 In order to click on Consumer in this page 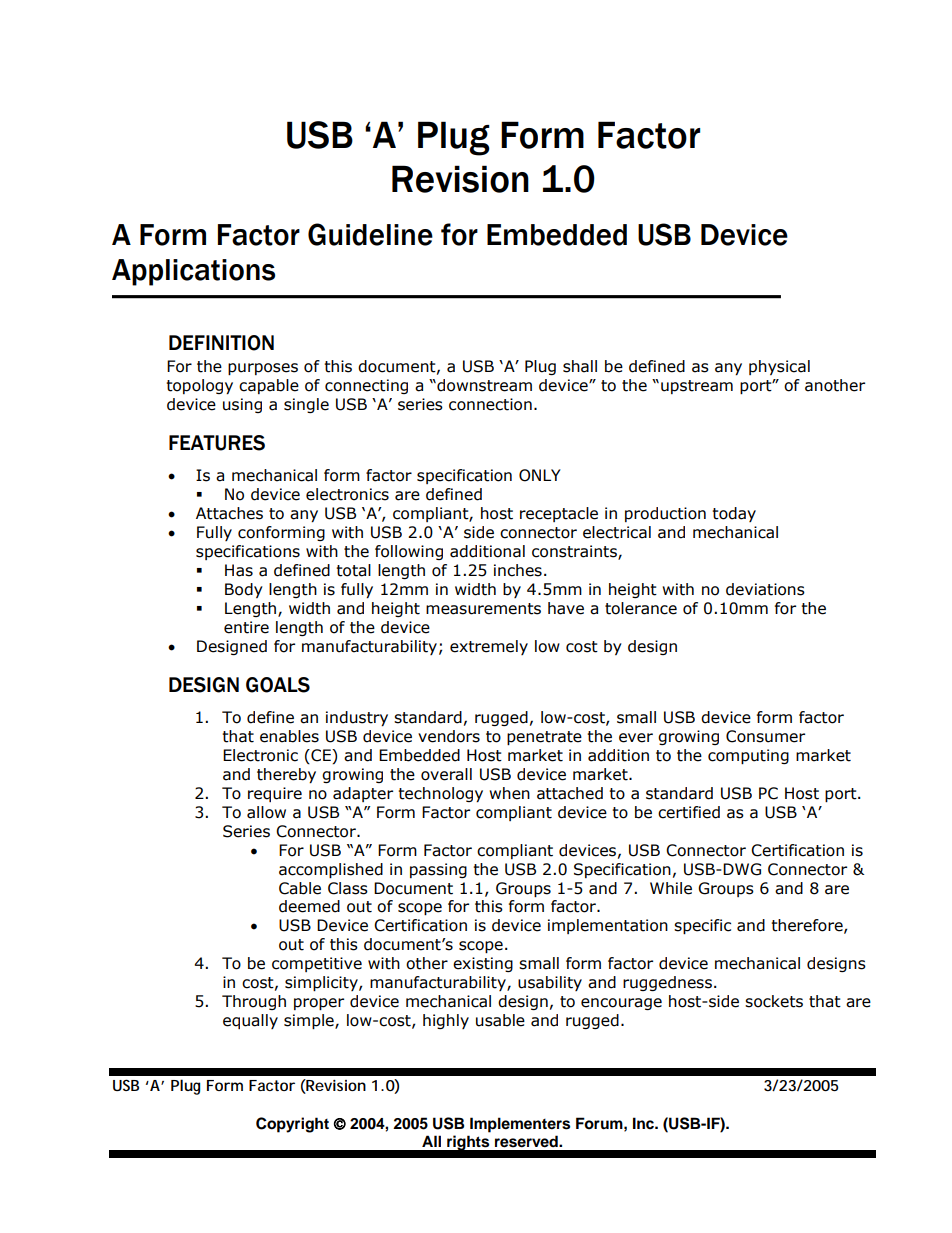, I will do `click(765, 736)`.
